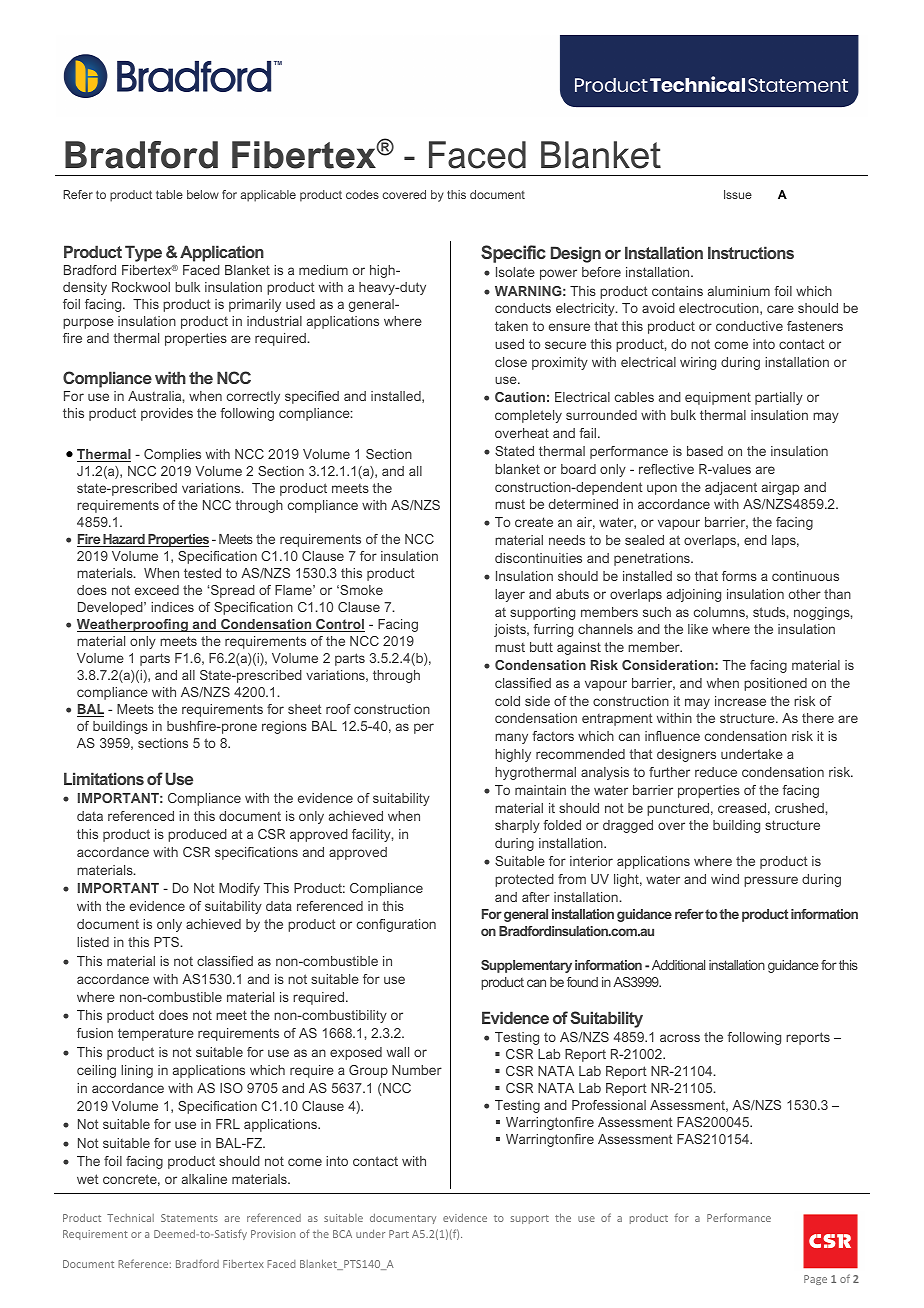 The image size is (924, 1308). What do you see at coordinates (751, 252) in the document?
I see `Instructions` at bounding box center [751, 252].
